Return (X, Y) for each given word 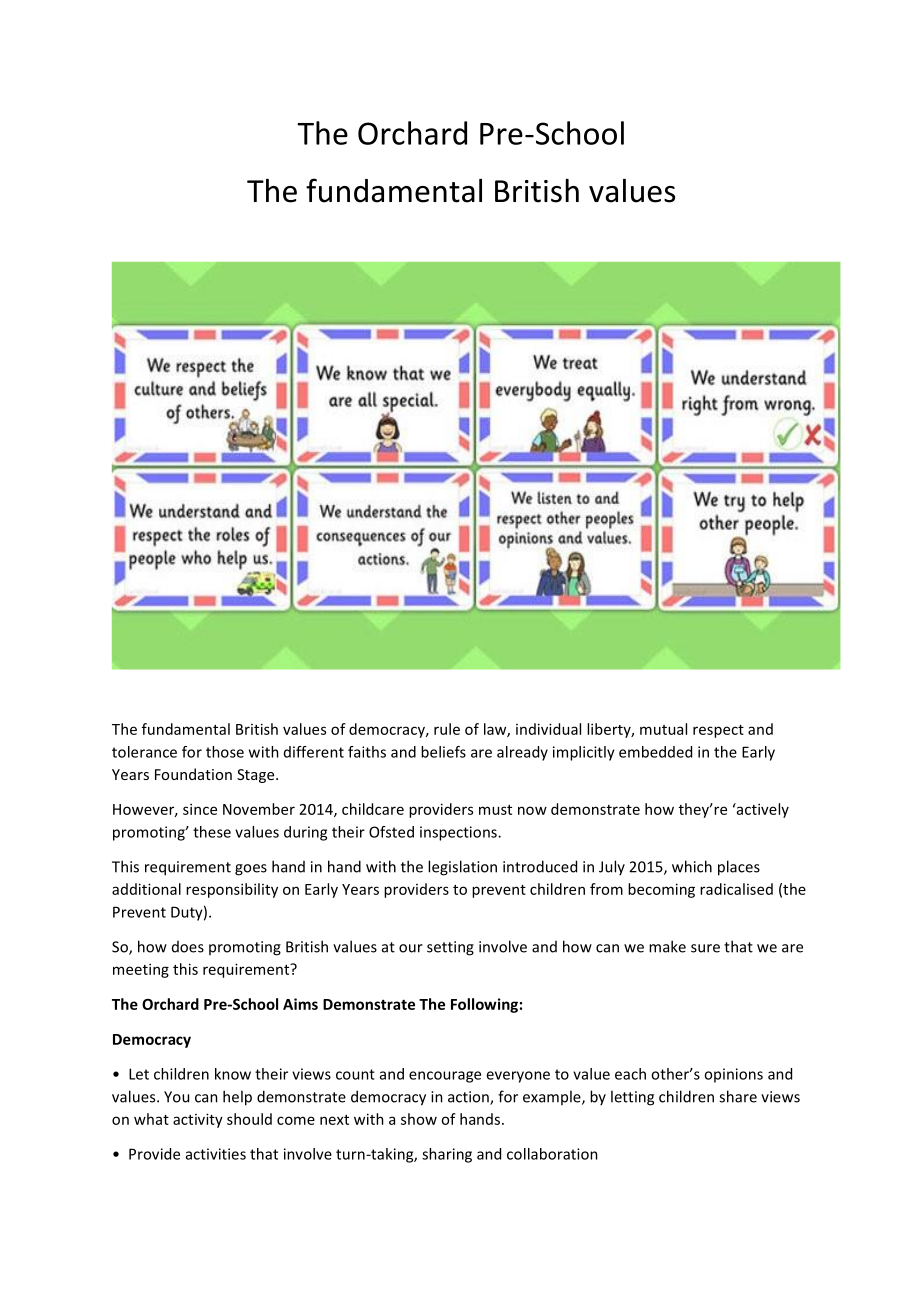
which (692, 866)
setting (450, 948)
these (212, 832)
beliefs (443, 752)
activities (216, 1154)
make (667, 946)
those (225, 752)
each (630, 1074)
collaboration (552, 1154)
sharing (447, 1155)
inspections (459, 833)
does (188, 947)
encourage (445, 1077)
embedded (655, 752)
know (233, 1074)
